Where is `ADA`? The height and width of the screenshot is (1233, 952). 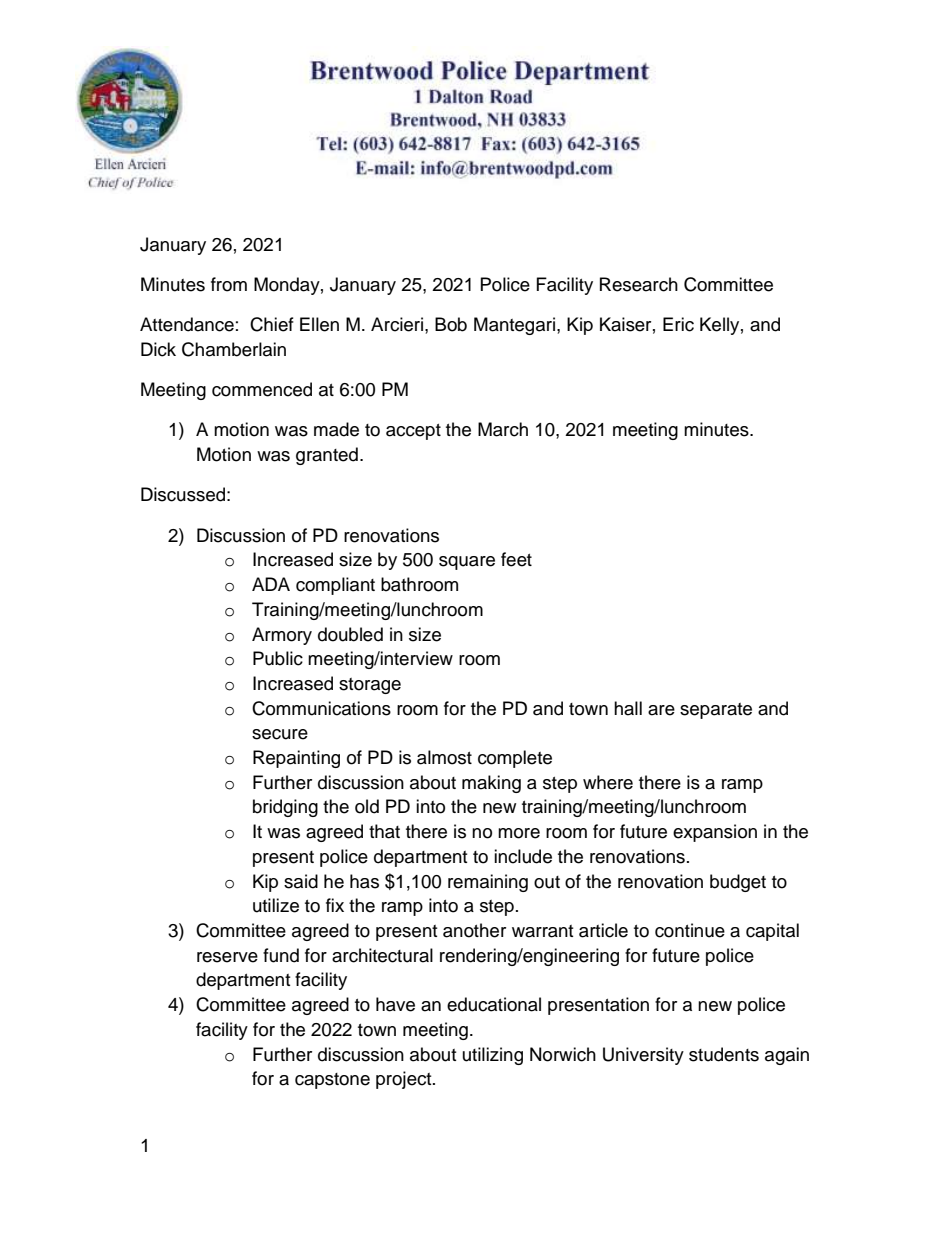 ADA is located at coordinates (271, 584).
